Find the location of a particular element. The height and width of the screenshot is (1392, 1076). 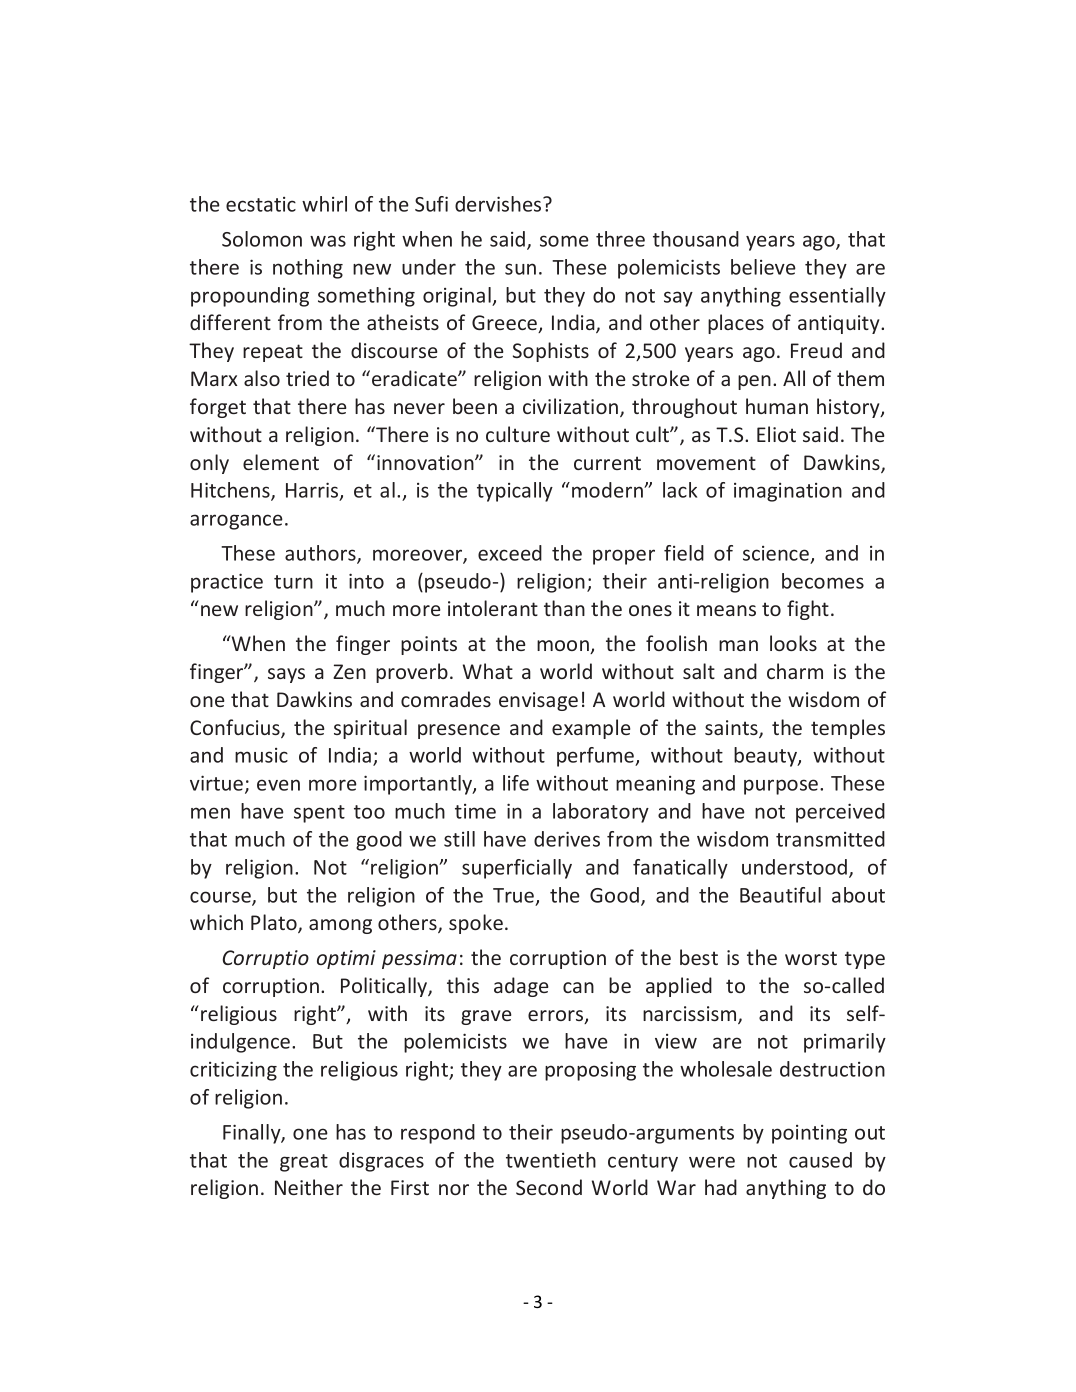

envisage is located at coordinates (538, 701).
